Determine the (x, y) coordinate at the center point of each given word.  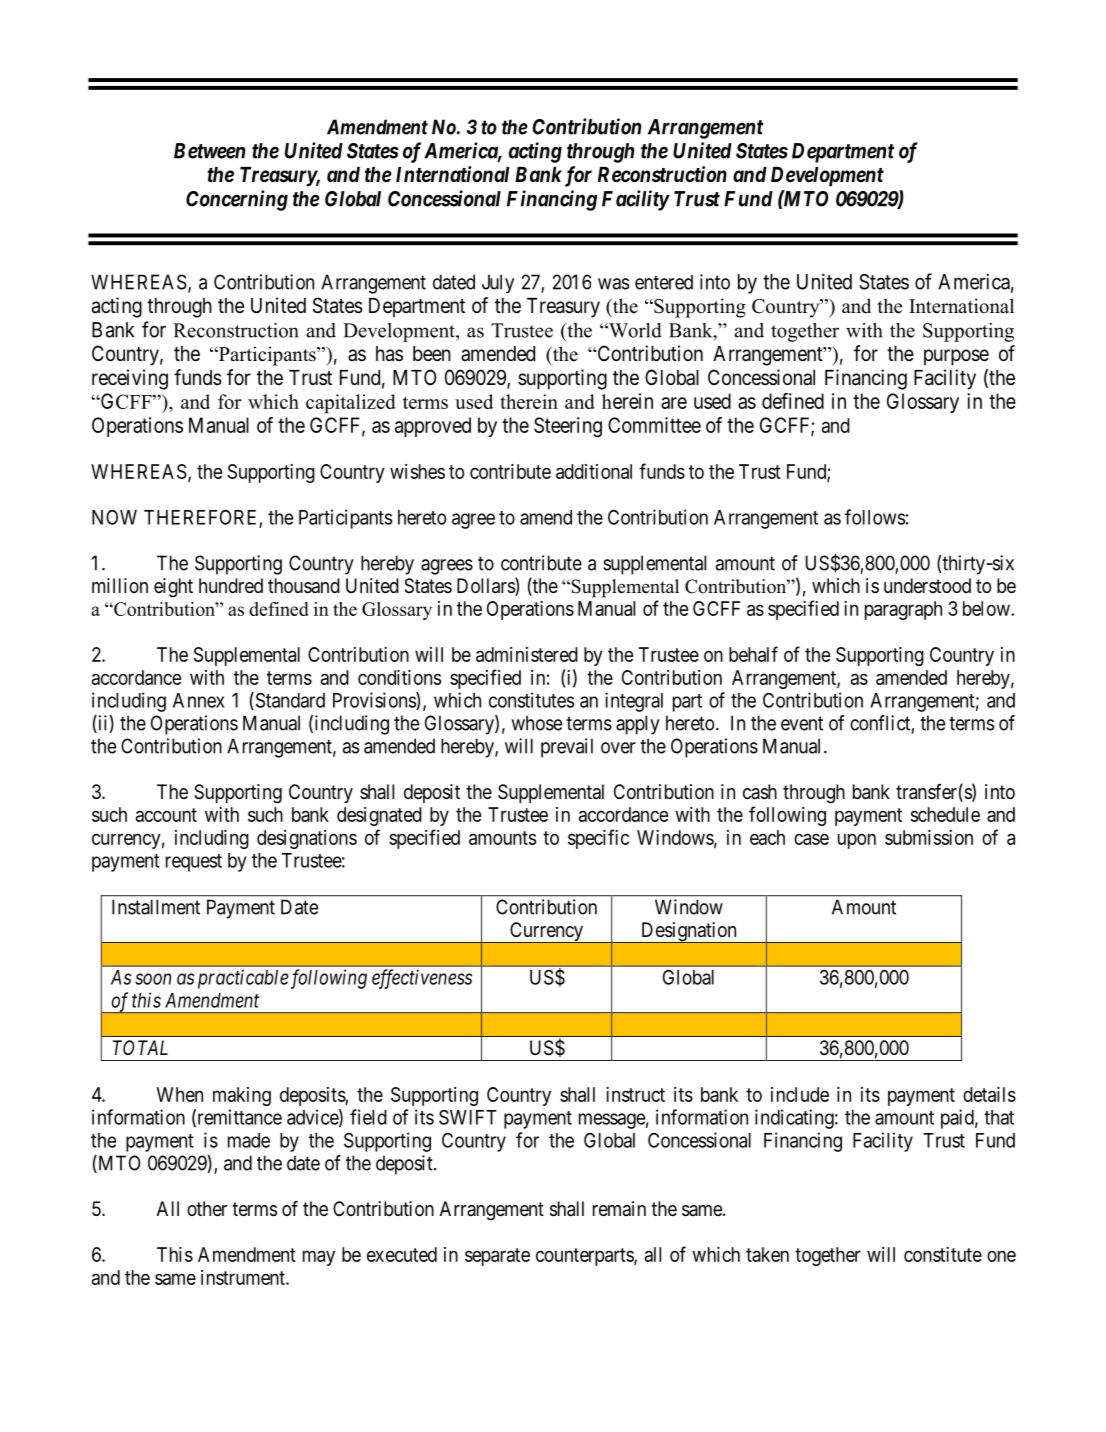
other (207, 1209)
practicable (243, 979)
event (802, 723)
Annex (199, 700)
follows (875, 517)
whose (536, 723)
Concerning (237, 200)
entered (664, 282)
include (800, 1094)
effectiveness (422, 979)
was (613, 284)
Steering (568, 427)
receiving (130, 379)
